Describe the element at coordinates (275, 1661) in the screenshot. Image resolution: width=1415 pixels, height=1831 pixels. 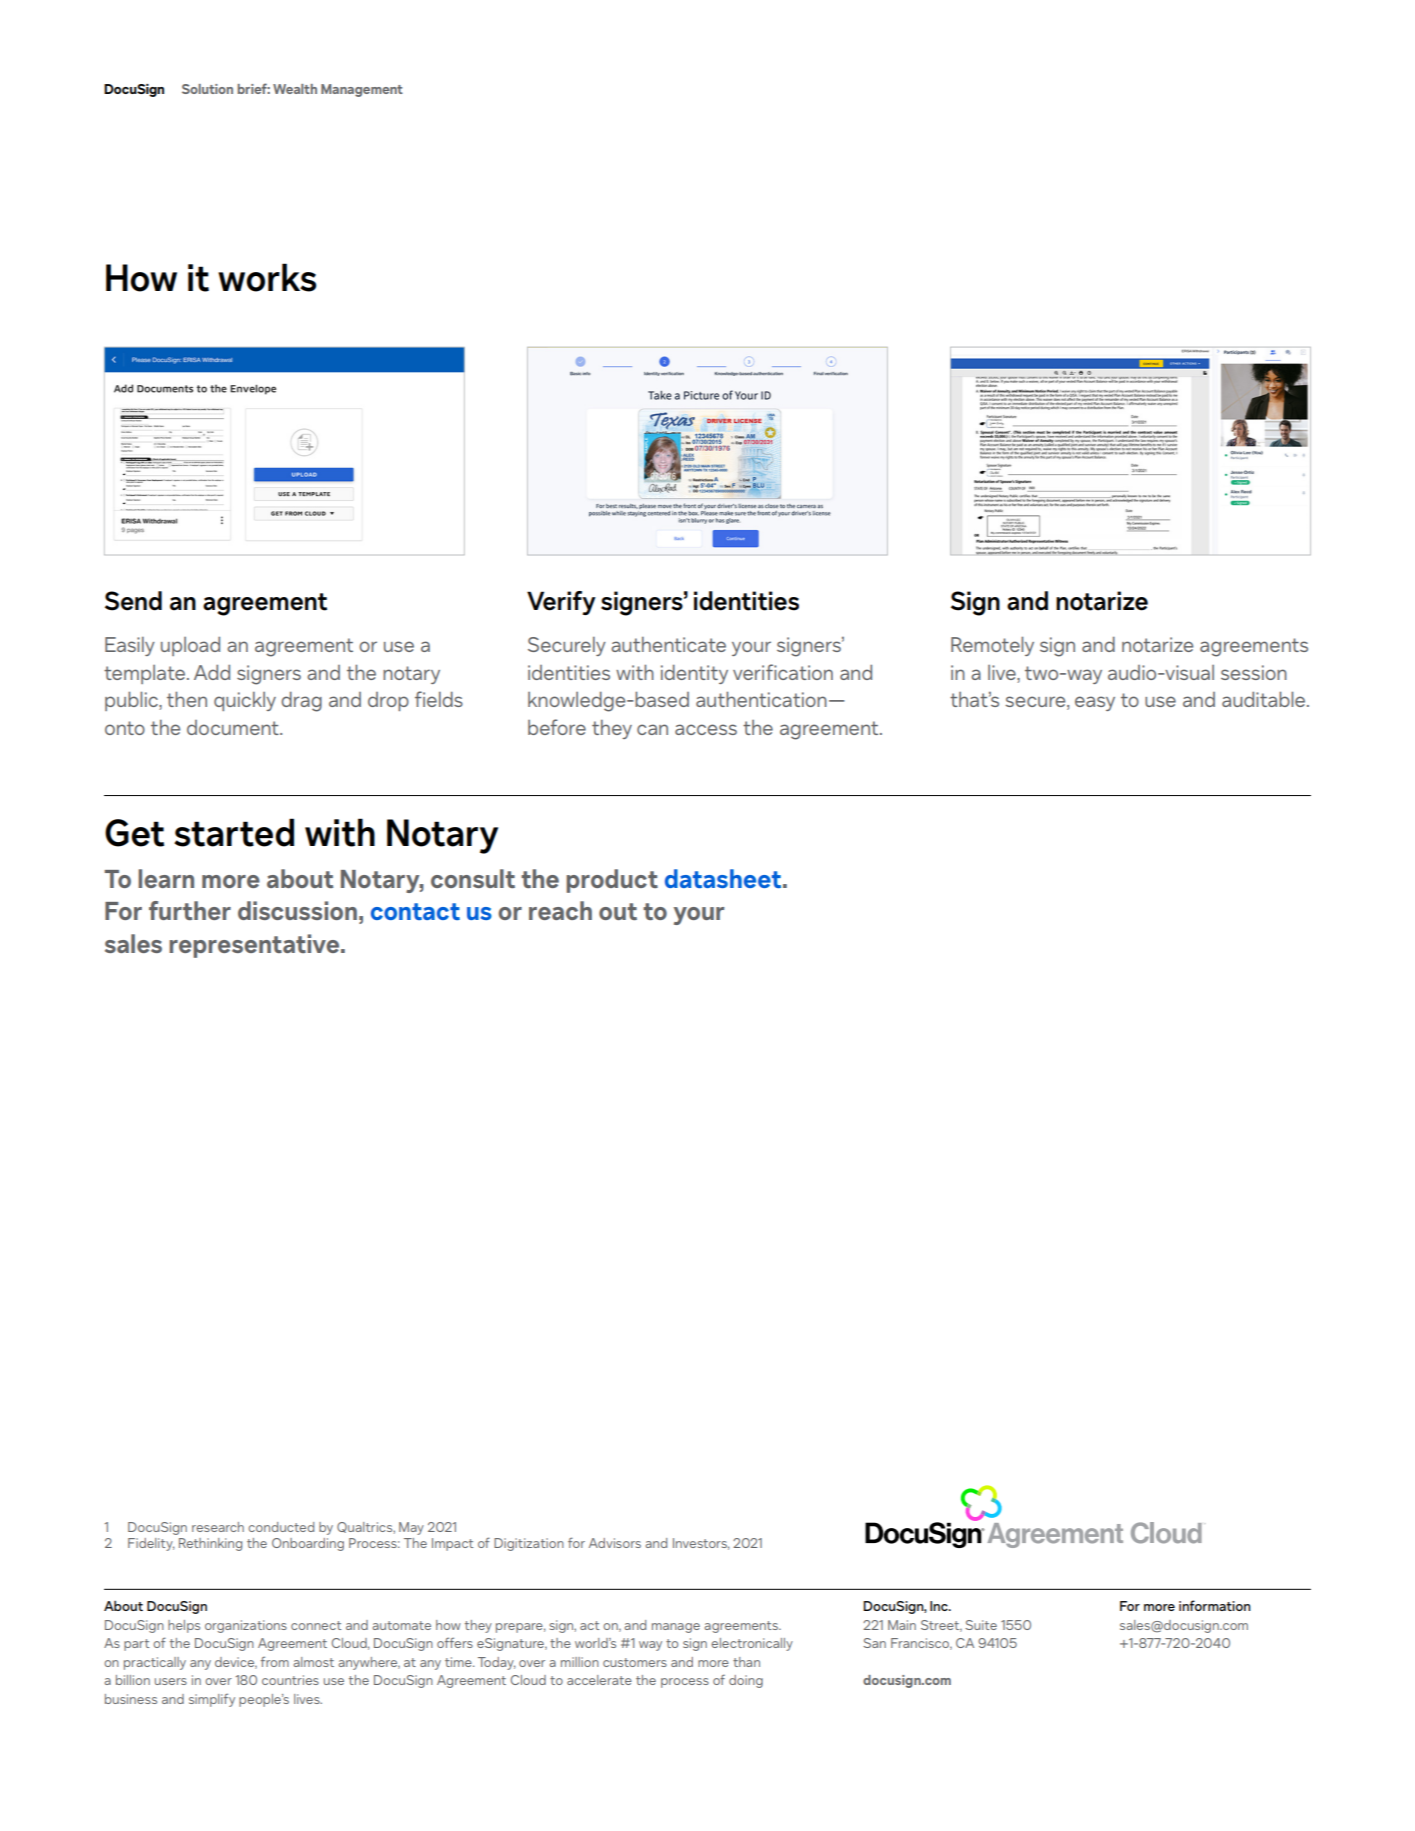
I see `from` at that location.
